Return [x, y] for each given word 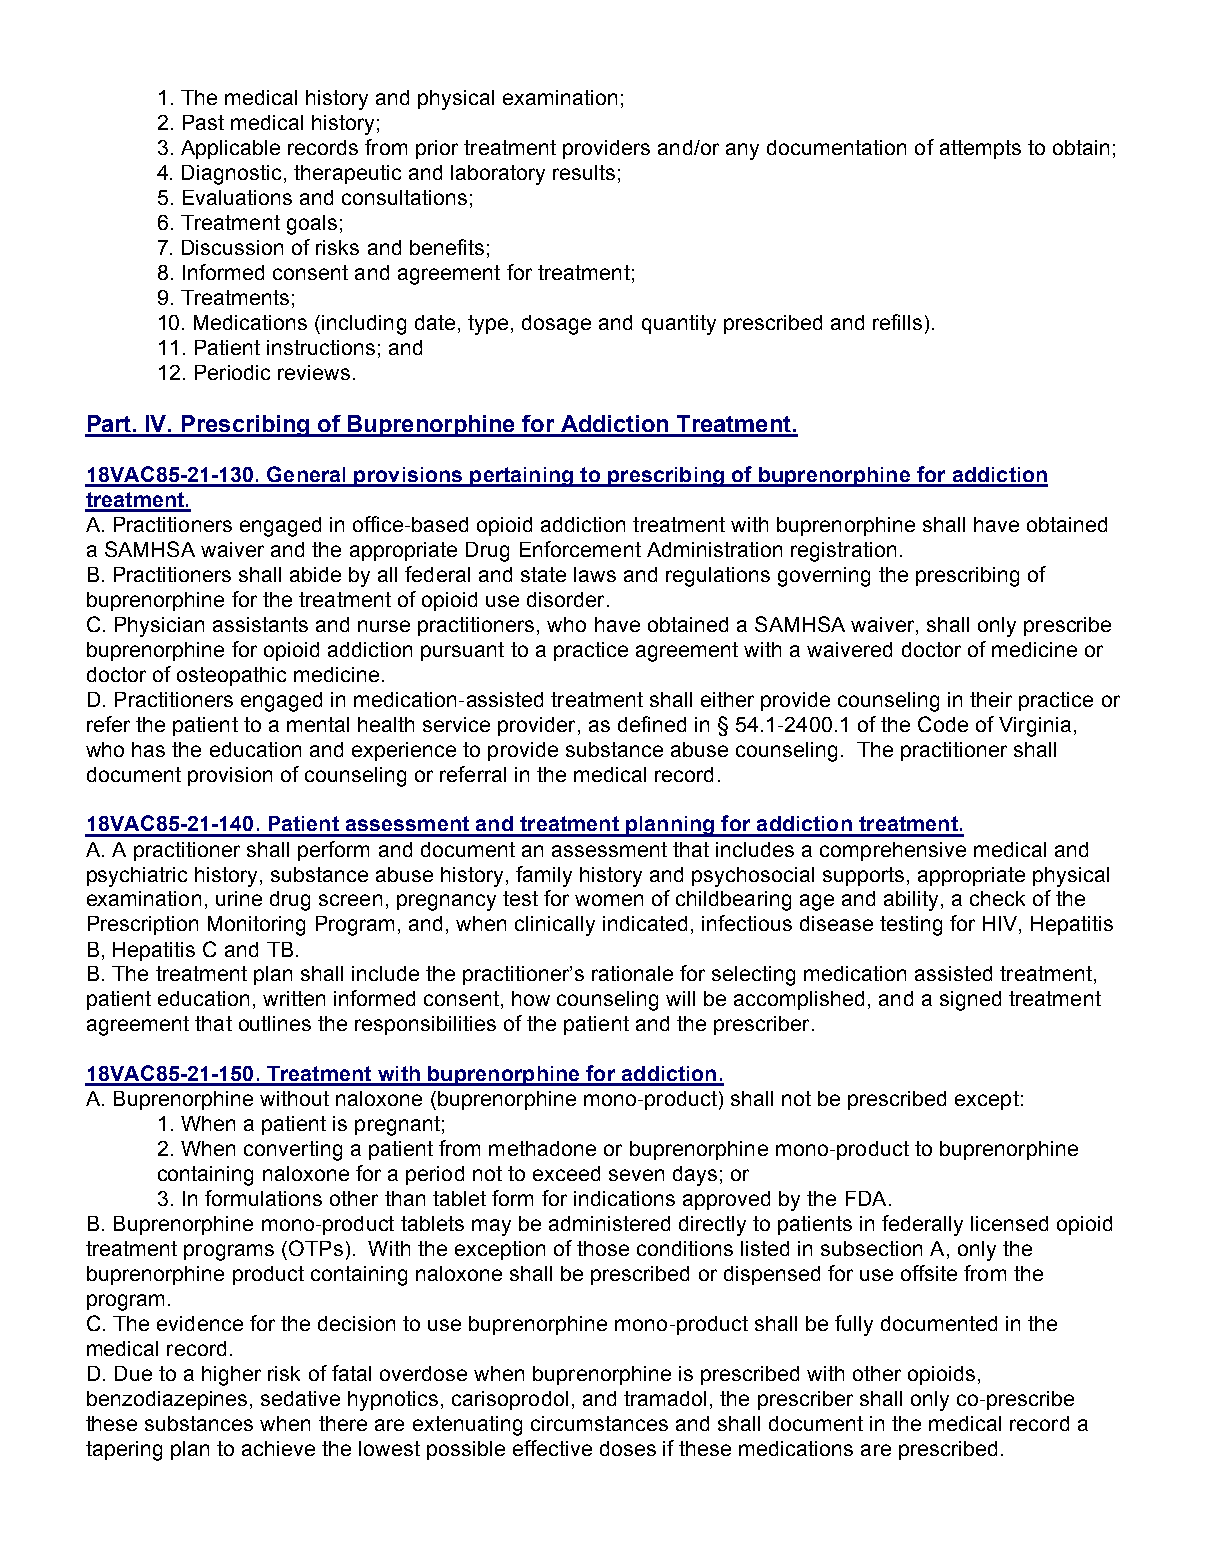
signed [970, 1001]
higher [231, 1376]
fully [854, 1325]
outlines [275, 1023]
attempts [980, 149]
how [531, 998]
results [584, 172]
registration [843, 552]
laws [595, 574]
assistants [260, 624]
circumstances [599, 1423]
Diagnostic [231, 175]
